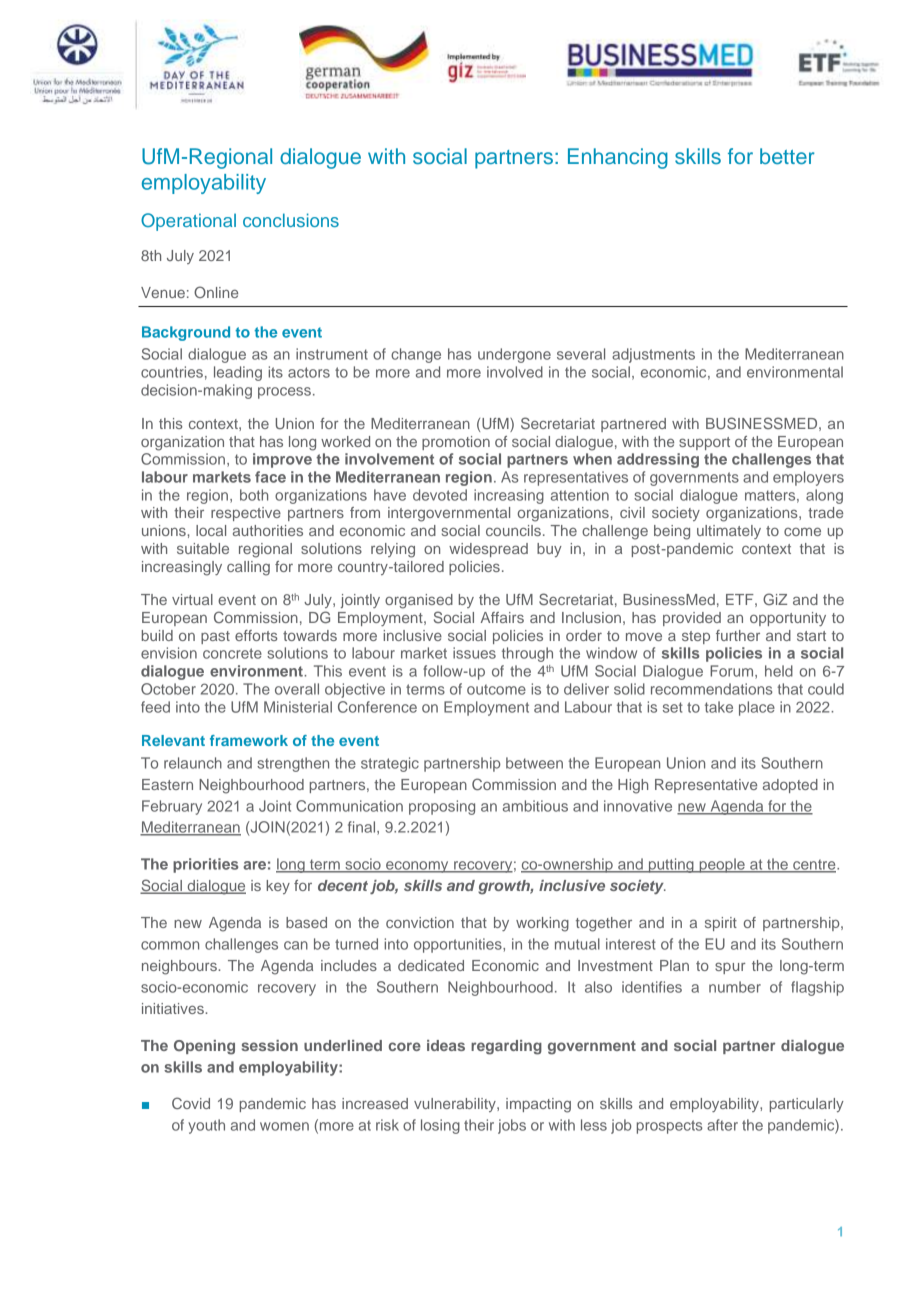 The image size is (924, 1308). I want to click on Covid, so click(191, 1103).
